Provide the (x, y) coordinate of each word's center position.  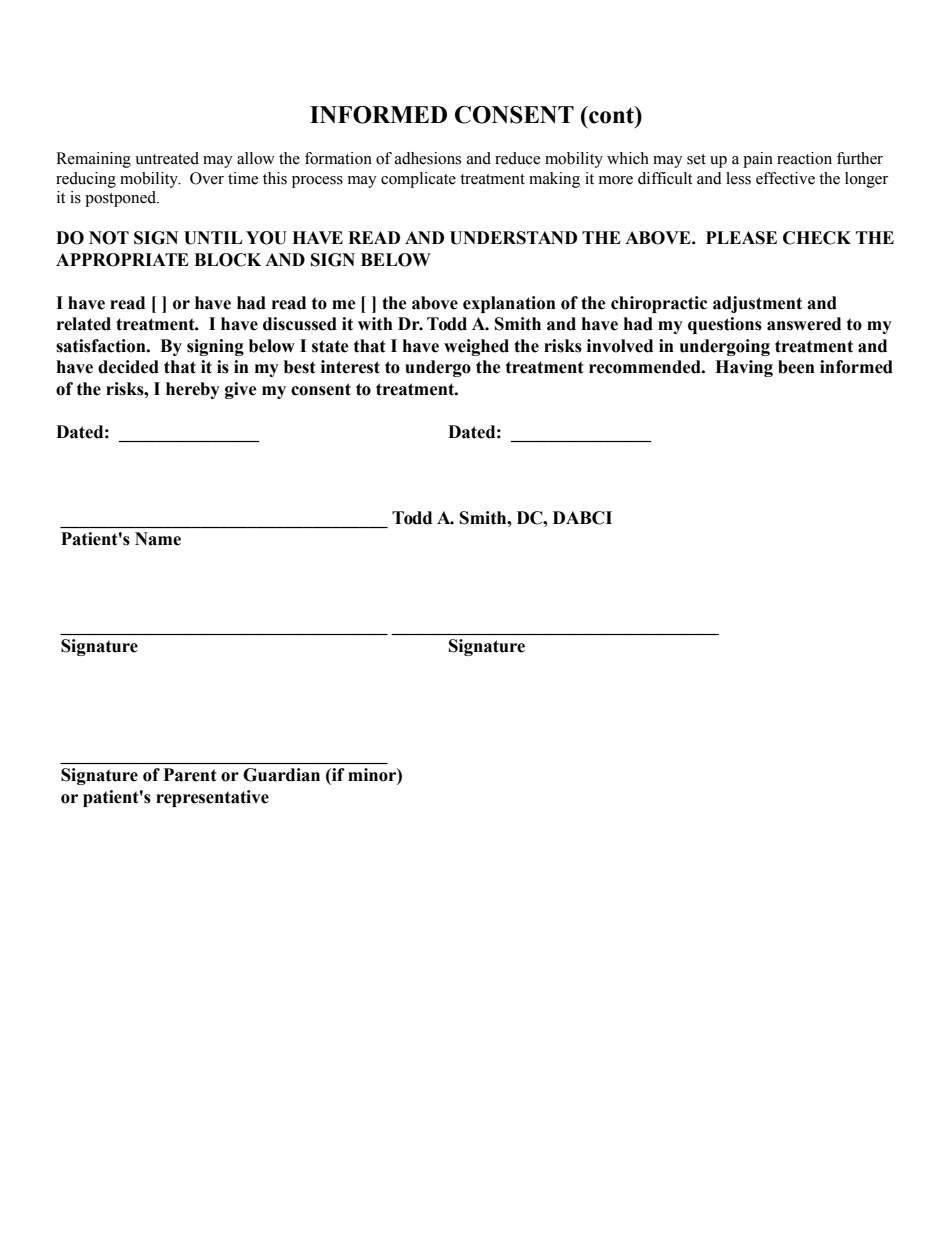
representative (212, 798)
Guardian (281, 775)
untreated (167, 158)
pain (758, 160)
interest (350, 367)
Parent (190, 775)
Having (744, 368)
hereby (193, 390)
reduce (517, 158)
